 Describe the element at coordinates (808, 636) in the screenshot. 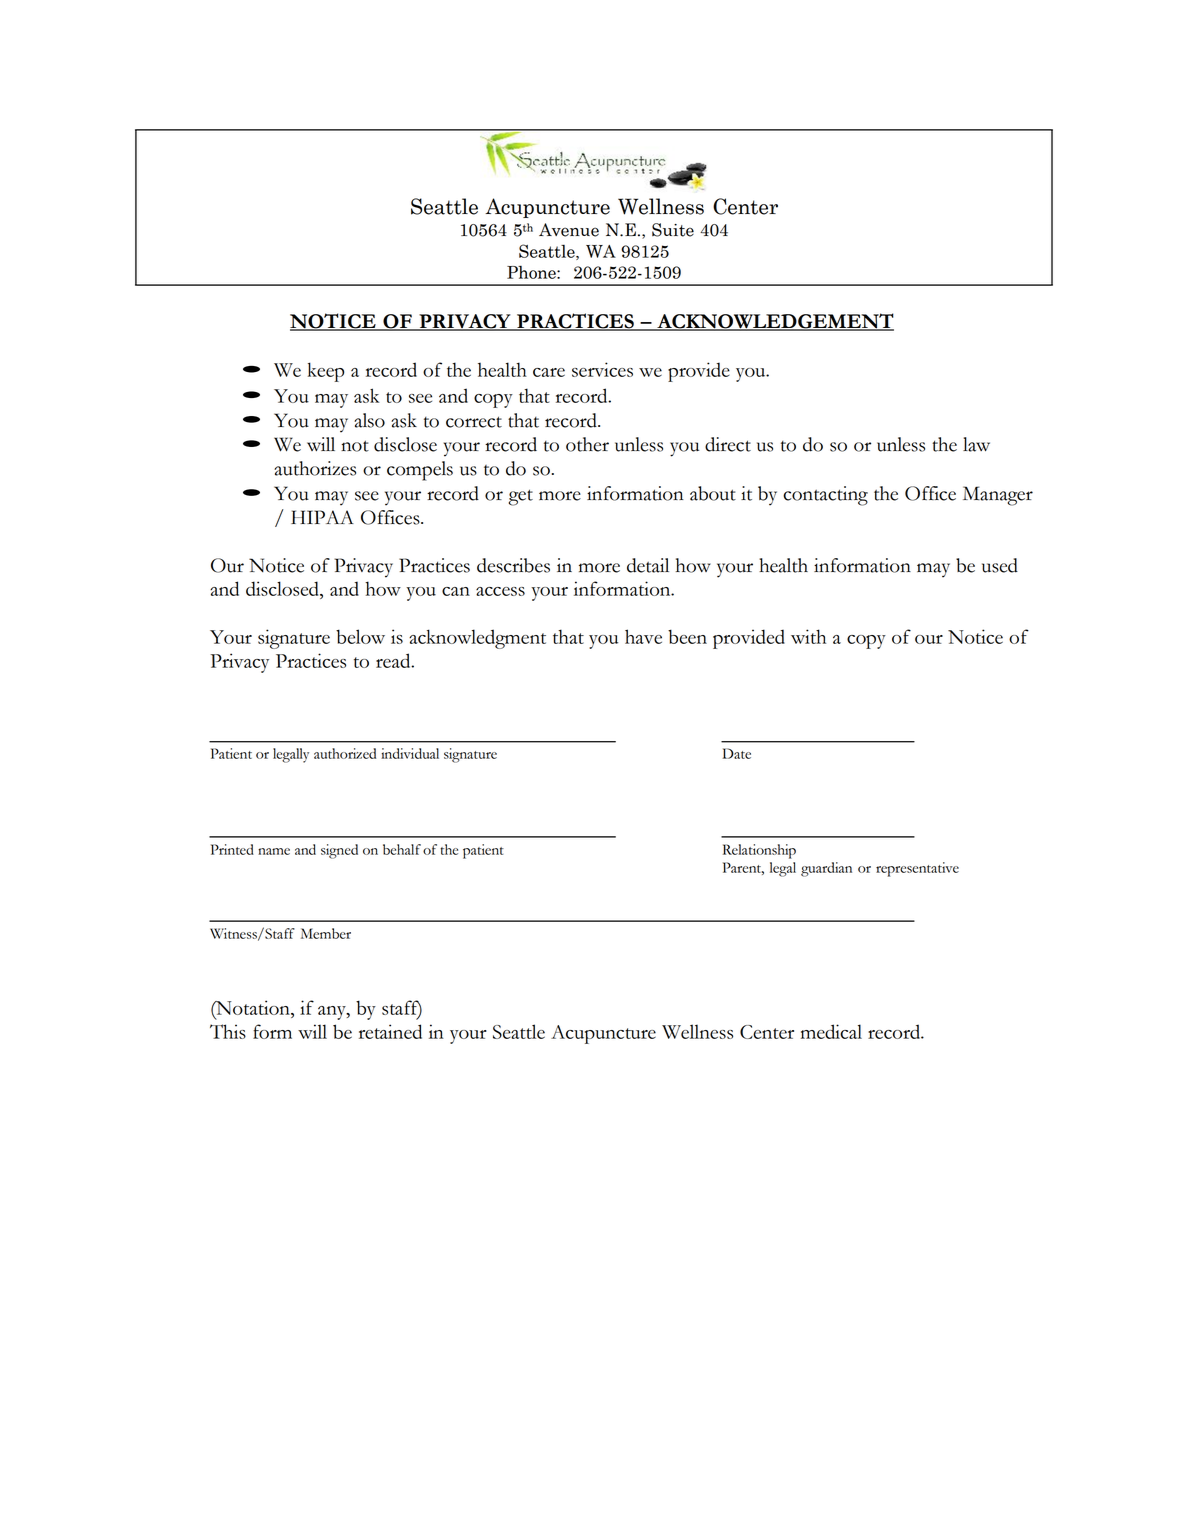

I see `with` at that location.
